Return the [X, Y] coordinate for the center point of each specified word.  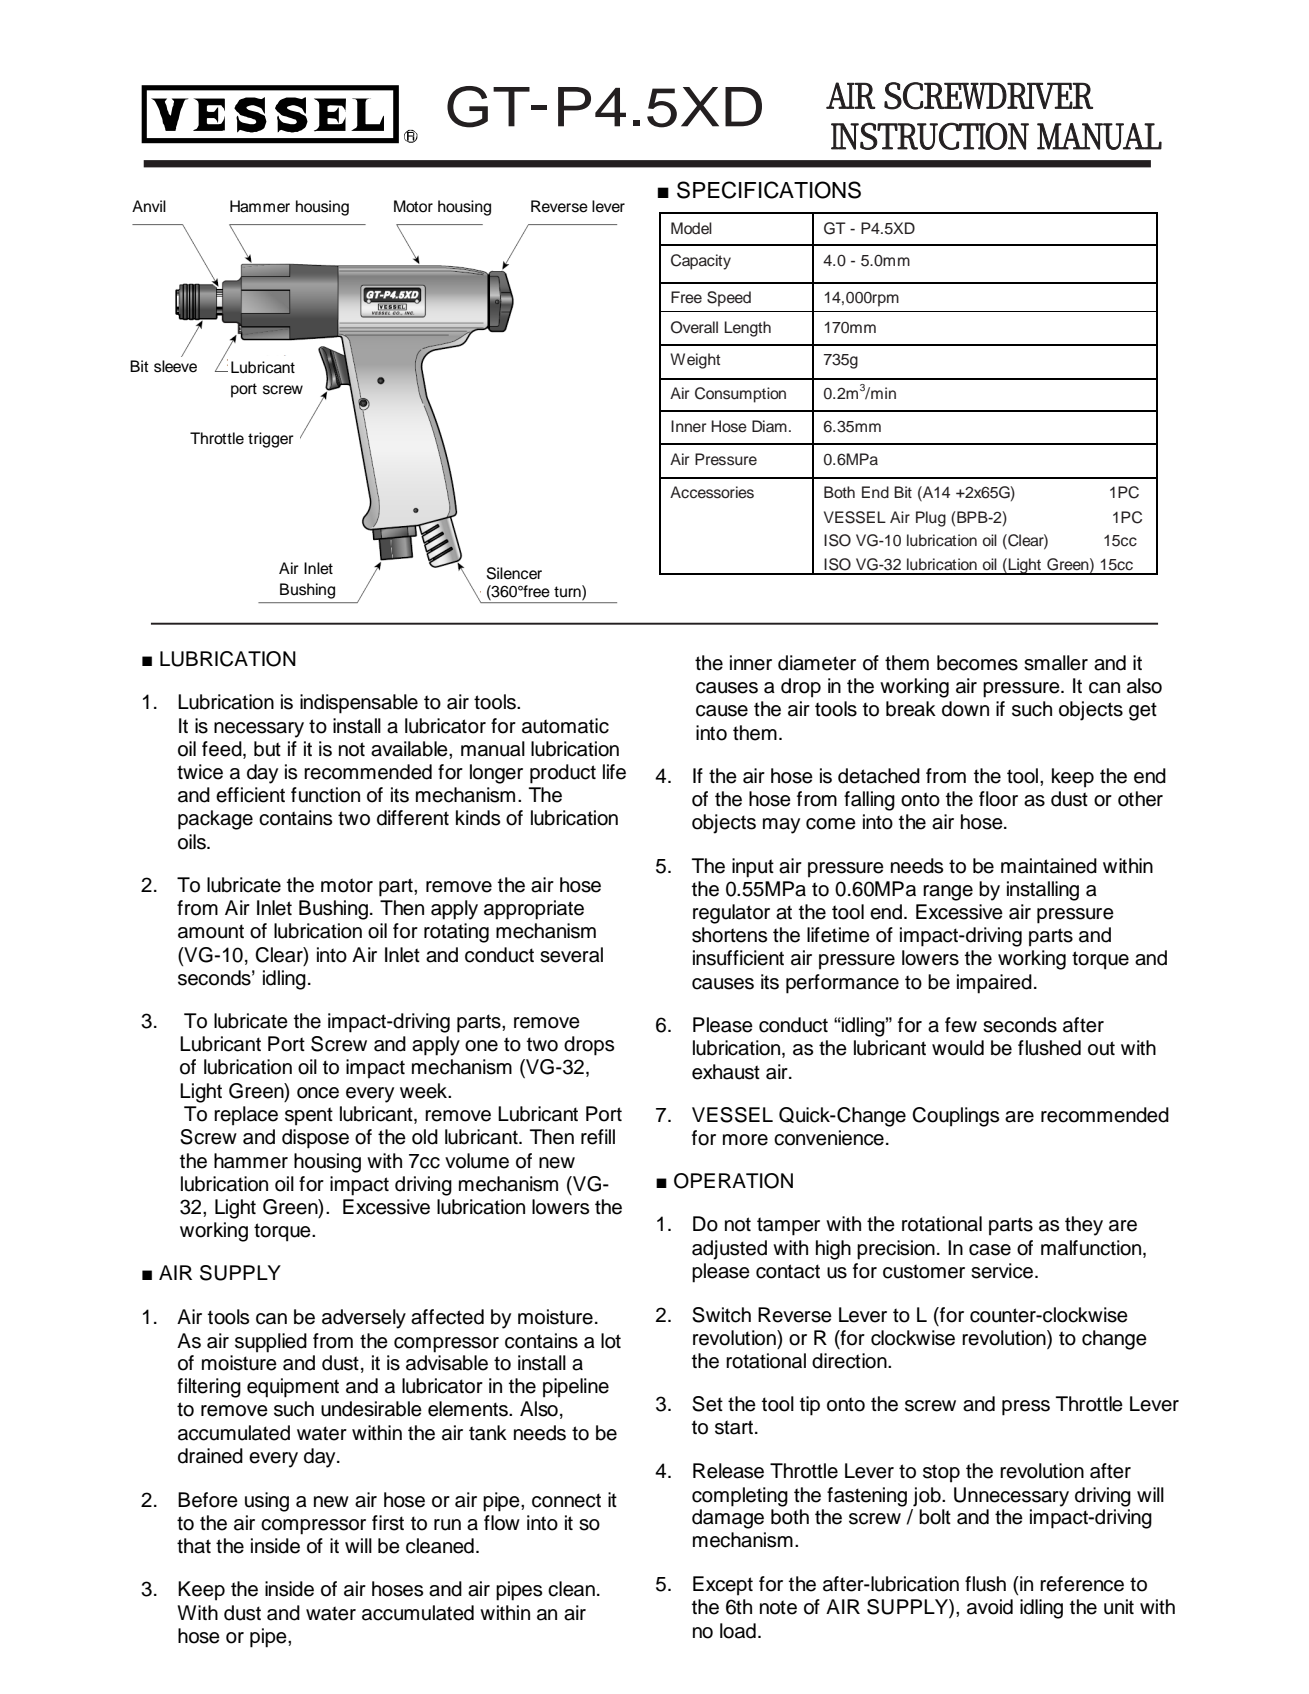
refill [598, 1137]
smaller [1056, 663]
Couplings [955, 1117]
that [194, 1546]
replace [246, 1116]
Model [691, 228]
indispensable [359, 704]
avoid [990, 1607]
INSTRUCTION [930, 136]
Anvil [149, 206]
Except [723, 1586]
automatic [565, 726]
